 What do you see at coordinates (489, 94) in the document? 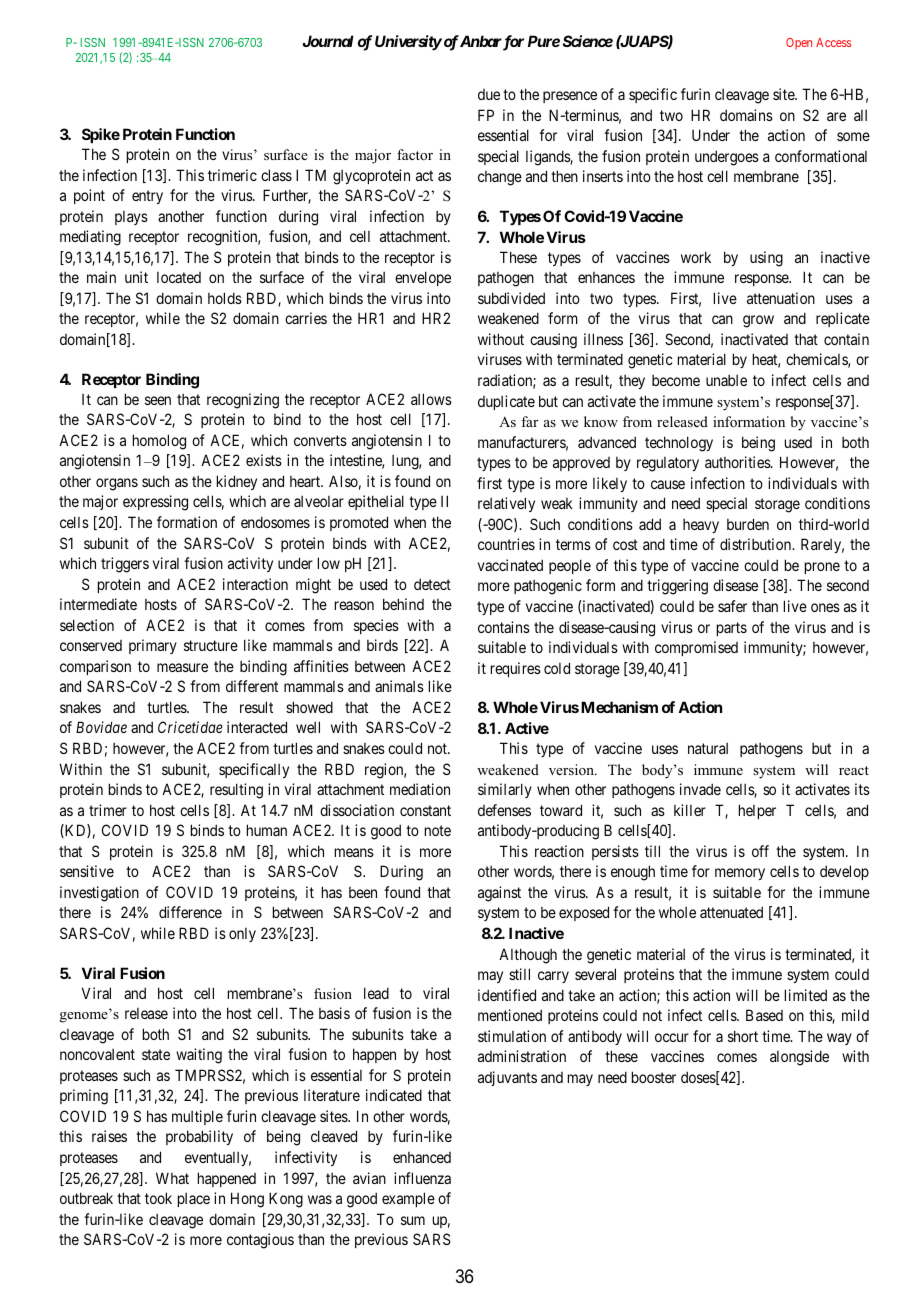
I see `due` at bounding box center [489, 94].
